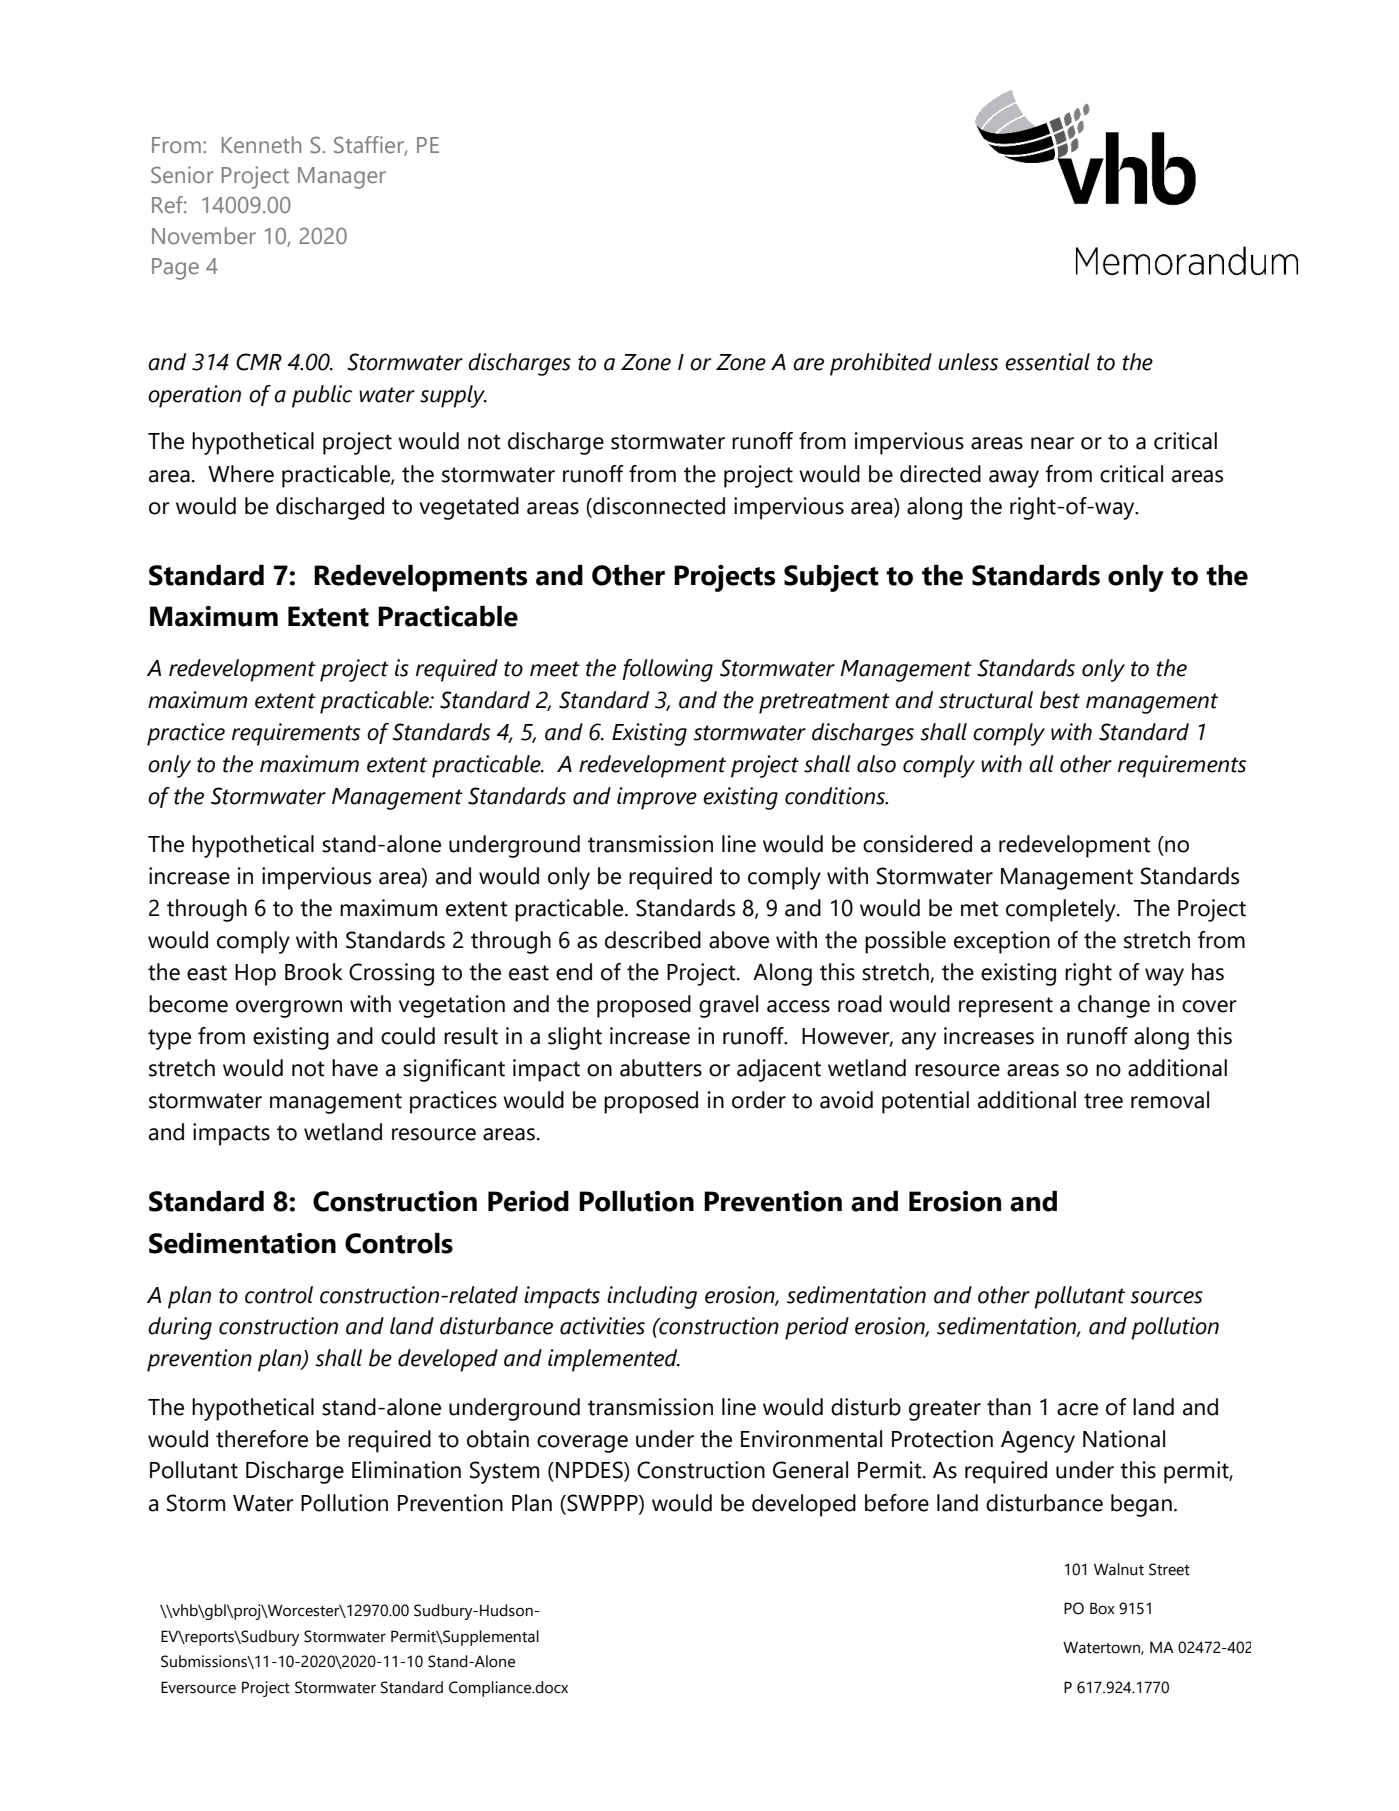  I want to click on disconnected, so click(658, 506).
